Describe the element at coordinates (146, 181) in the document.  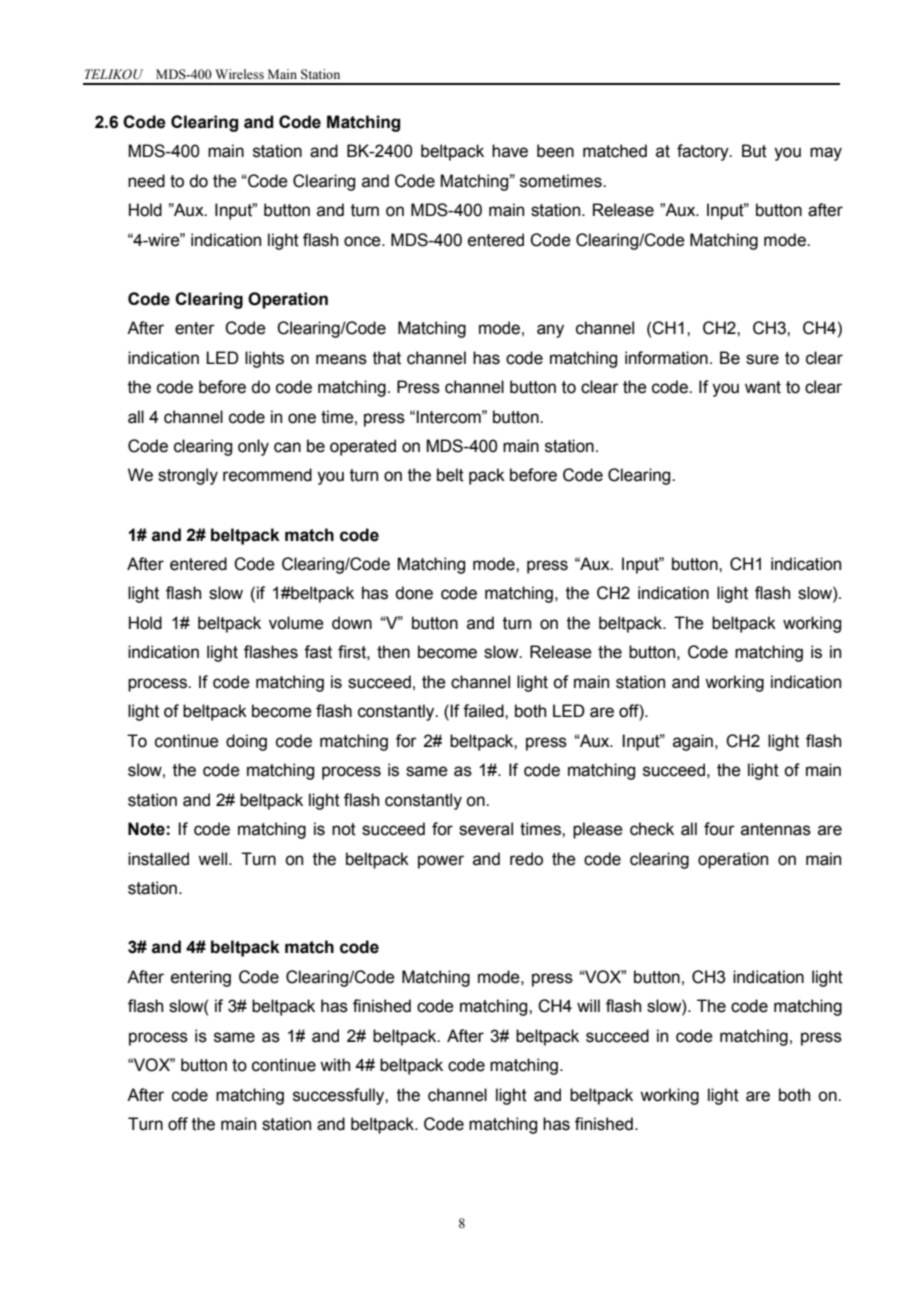
I see `need` at that location.
